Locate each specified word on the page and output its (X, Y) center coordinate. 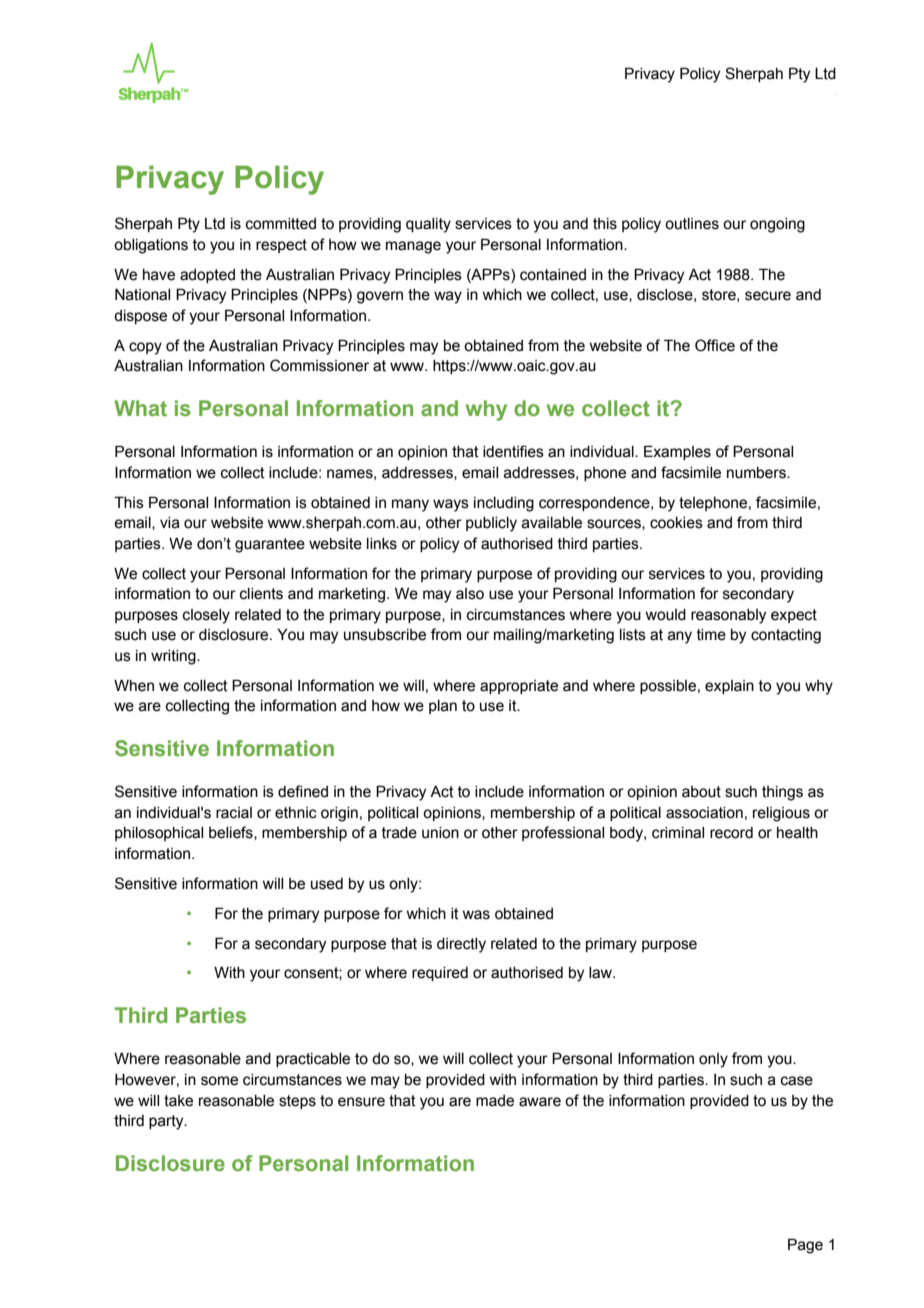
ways (451, 505)
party (167, 1122)
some (219, 1081)
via (170, 523)
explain (729, 687)
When (134, 686)
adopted (207, 276)
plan (443, 707)
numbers (757, 473)
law (601, 973)
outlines (692, 224)
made (495, 1101)
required (440, 974)
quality (428, 225)
